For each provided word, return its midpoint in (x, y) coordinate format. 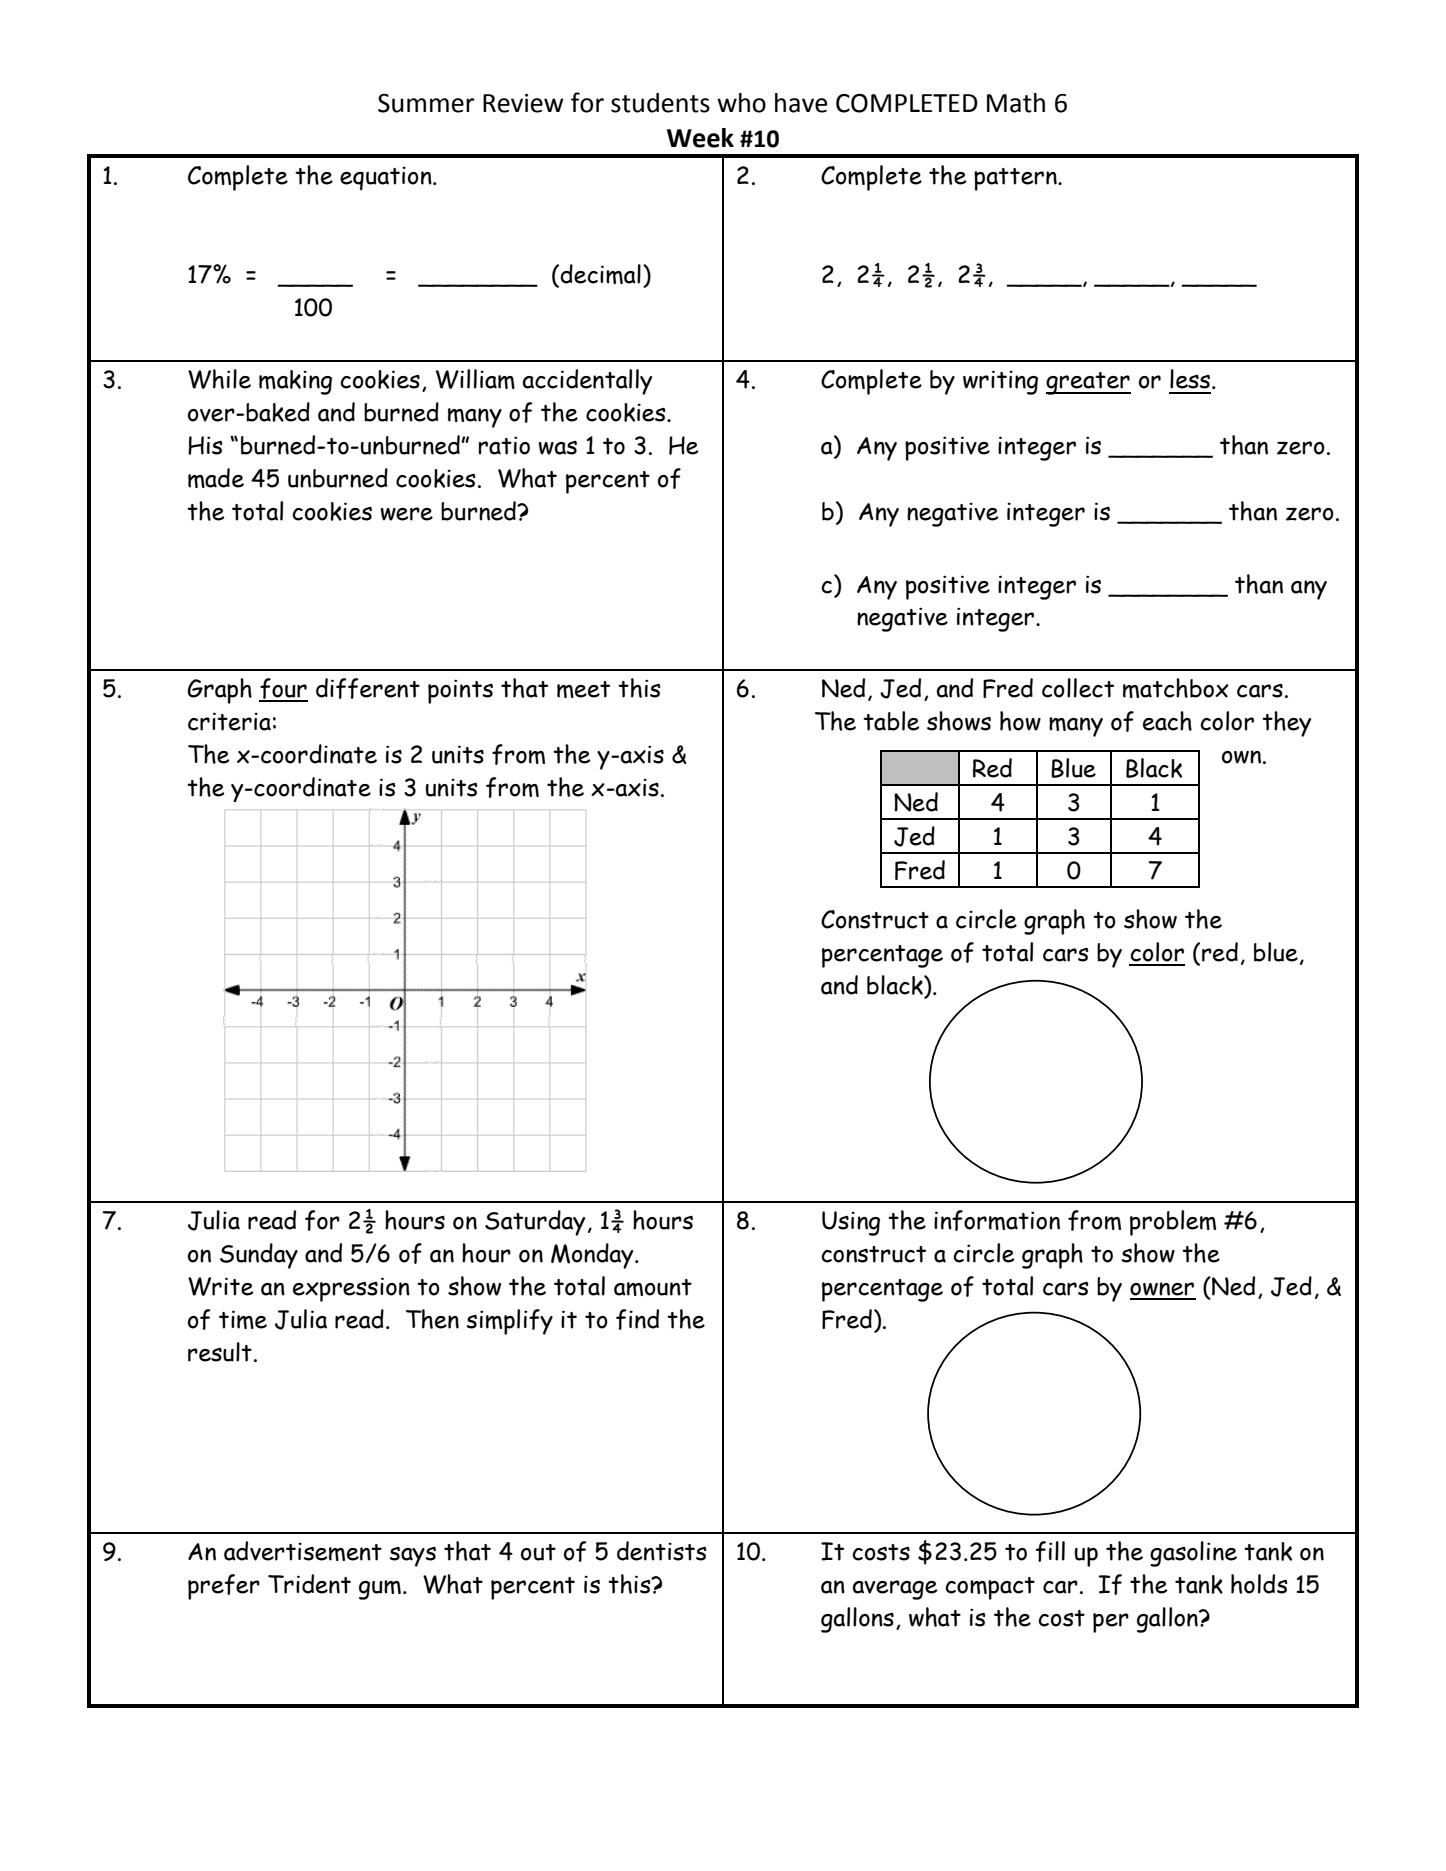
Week (700, 138)
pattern (1016, 179)
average (895, 1590)
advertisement (303, 1551)
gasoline (1193, 1554)
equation (387, 178)
